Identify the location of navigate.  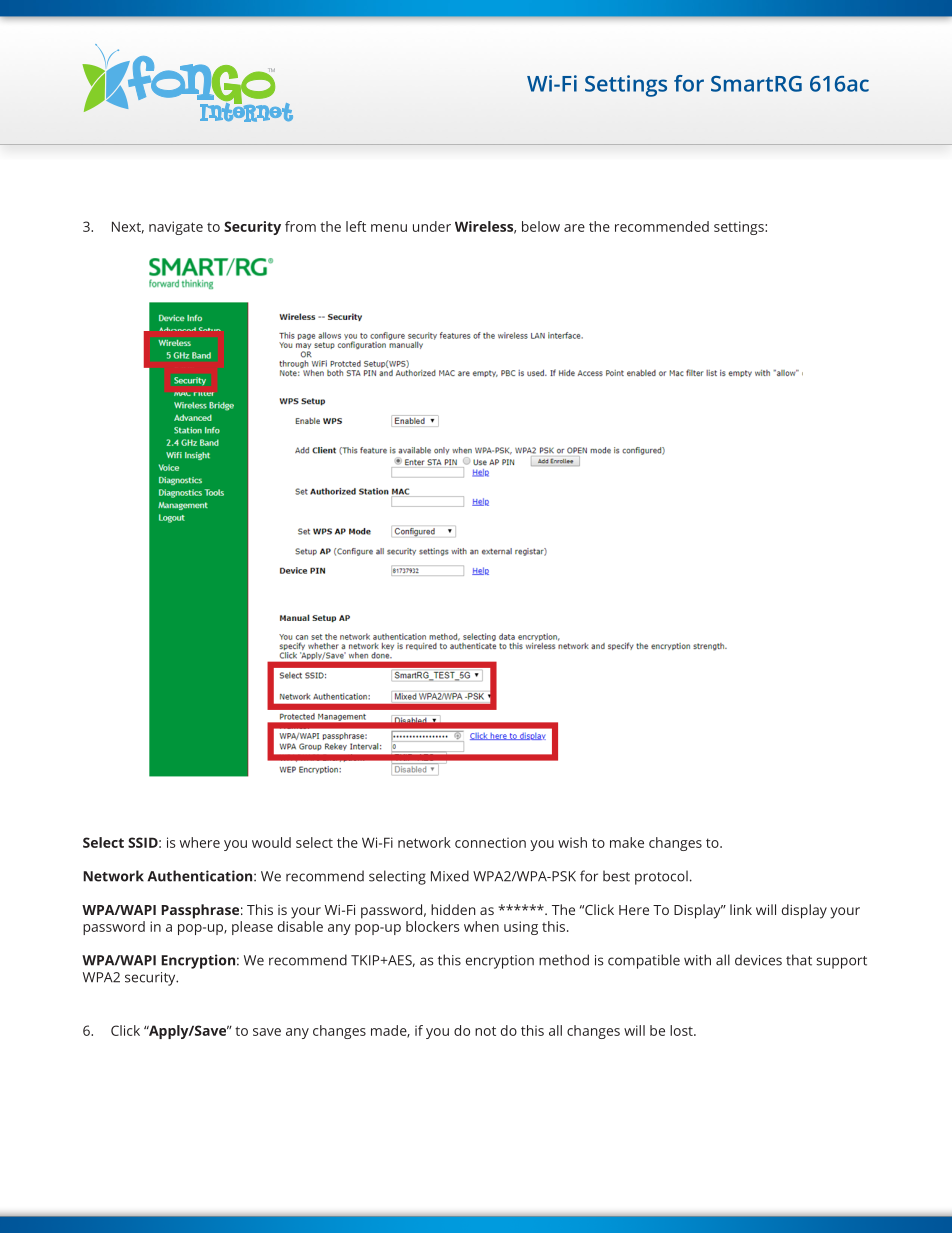
(176, 228).
